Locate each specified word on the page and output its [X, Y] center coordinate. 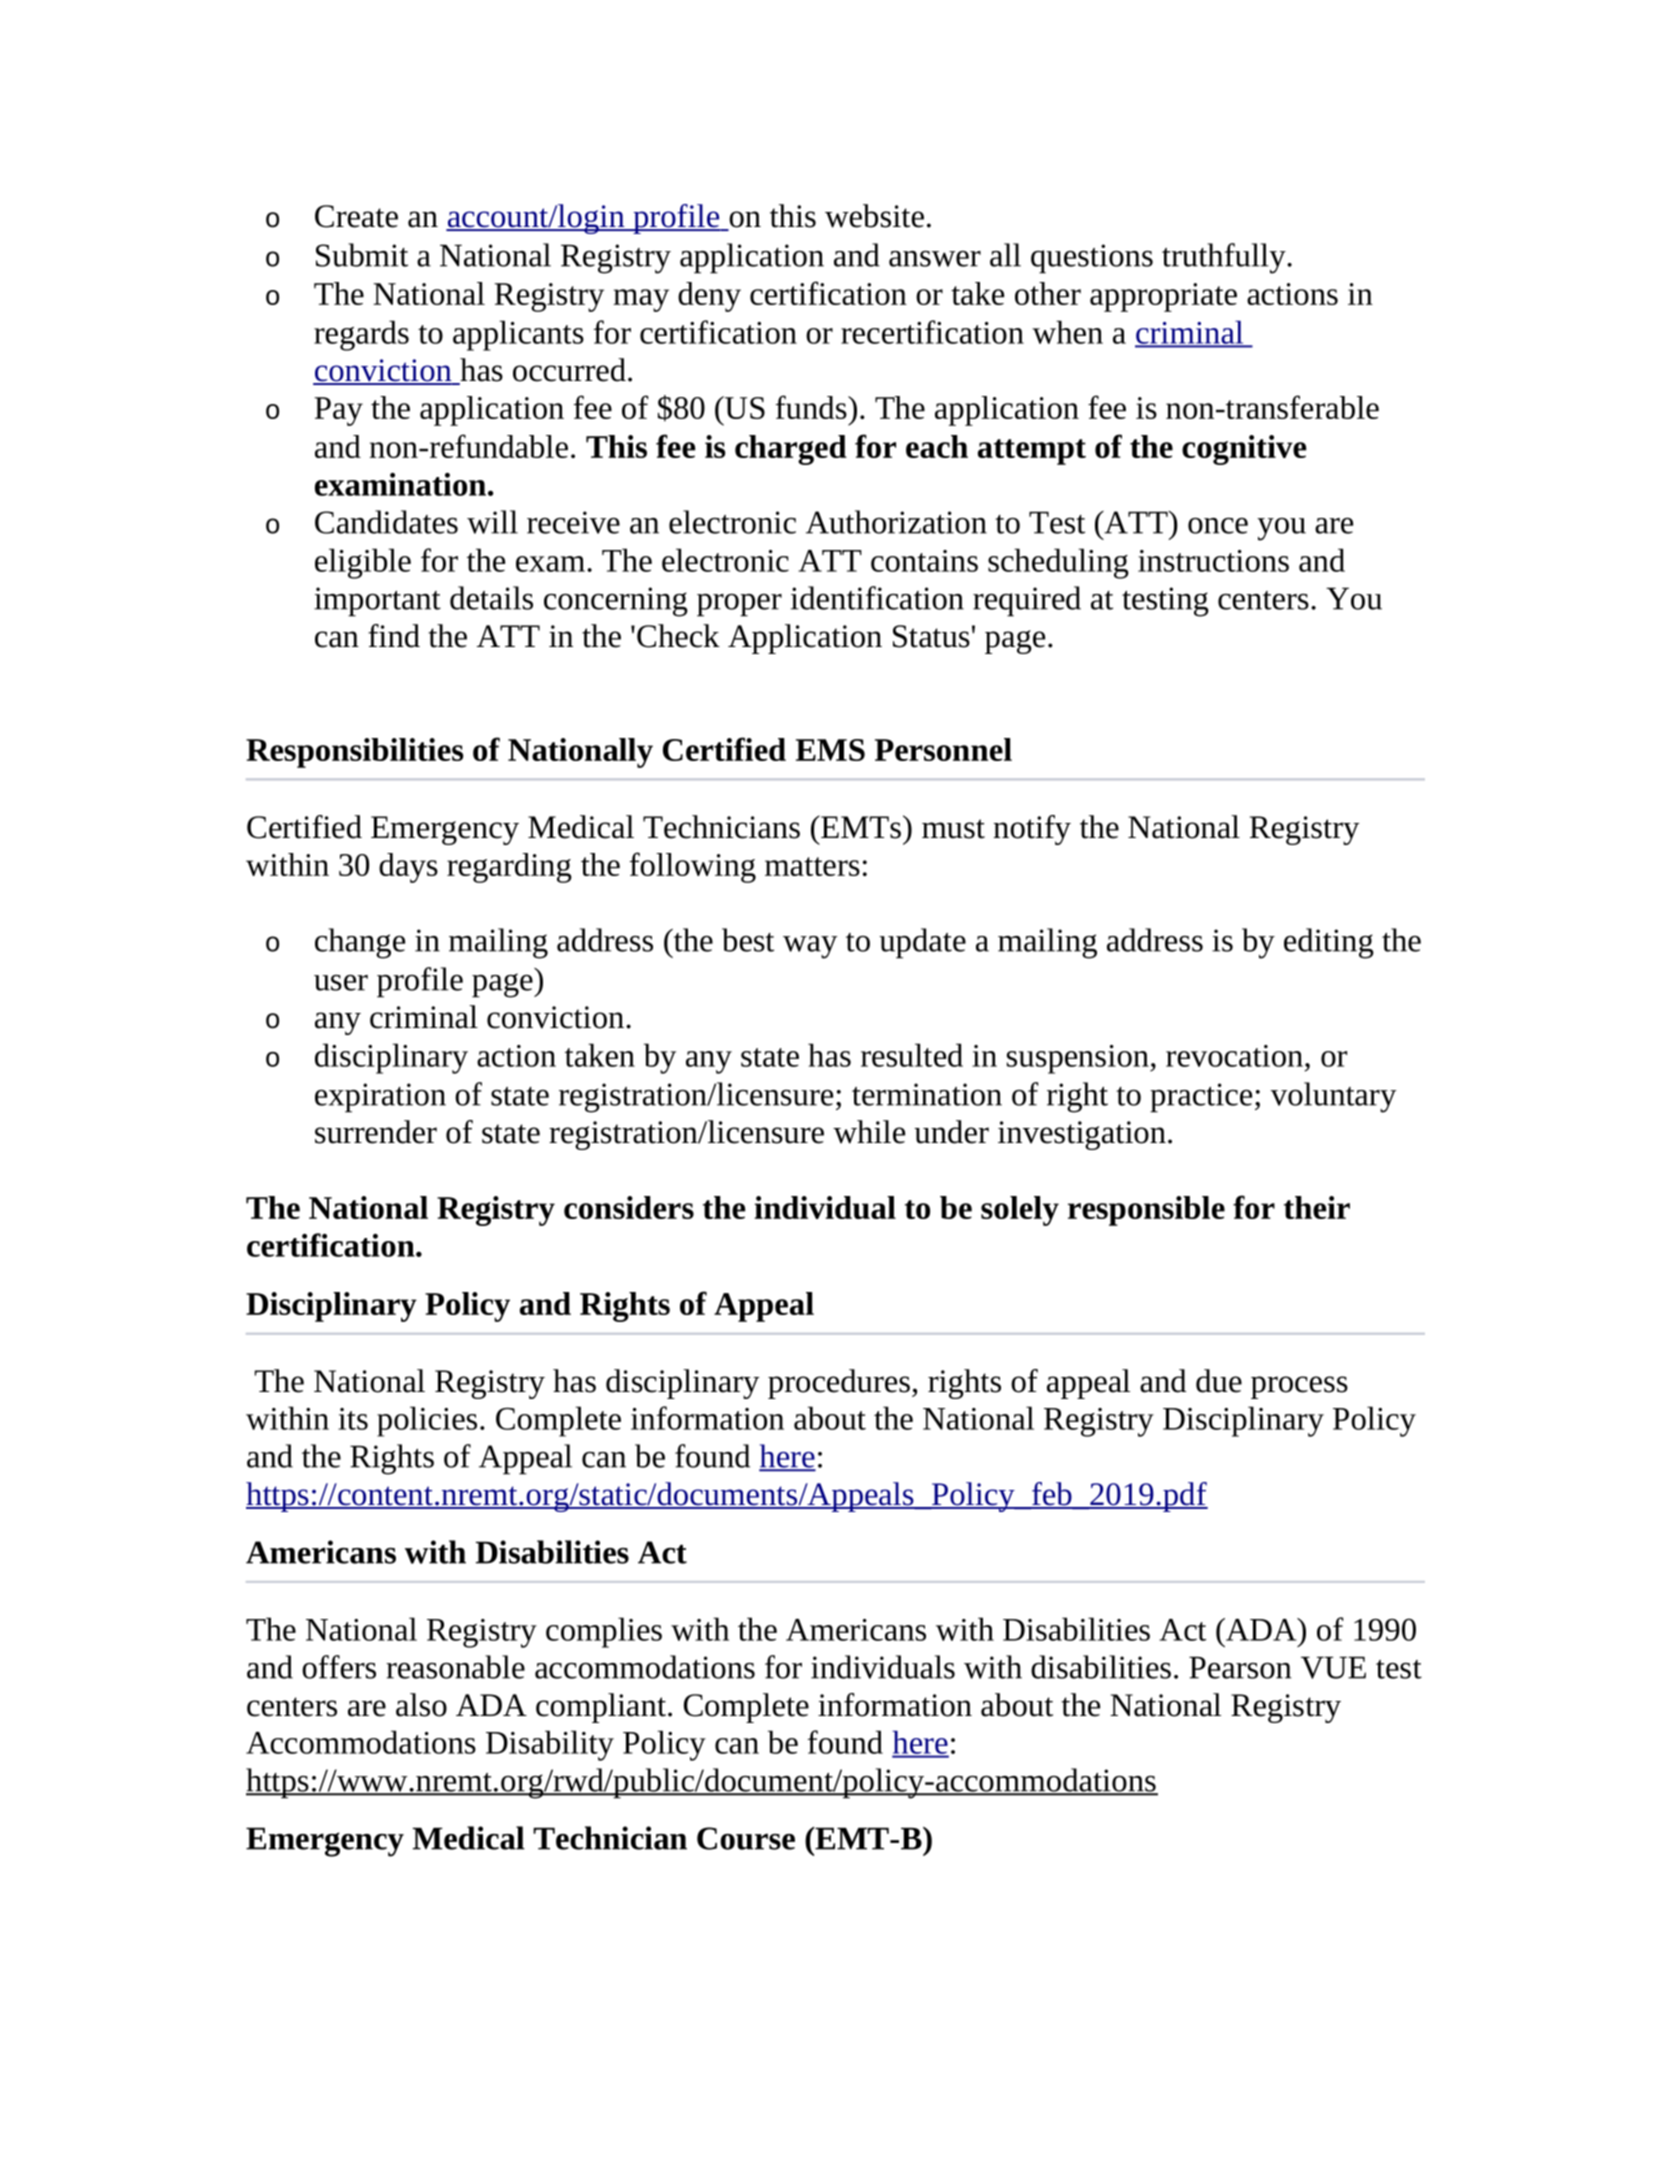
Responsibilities [354, 753]
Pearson [1240, 1668]
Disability [550, 1745]
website [874, 216]
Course [746, 1838]
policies [427, 1421]
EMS [830, 750]
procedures [839, 1384]
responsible [1146, 1211]
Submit [362, 255]
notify [1032, 830]
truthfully [1225, 258]
